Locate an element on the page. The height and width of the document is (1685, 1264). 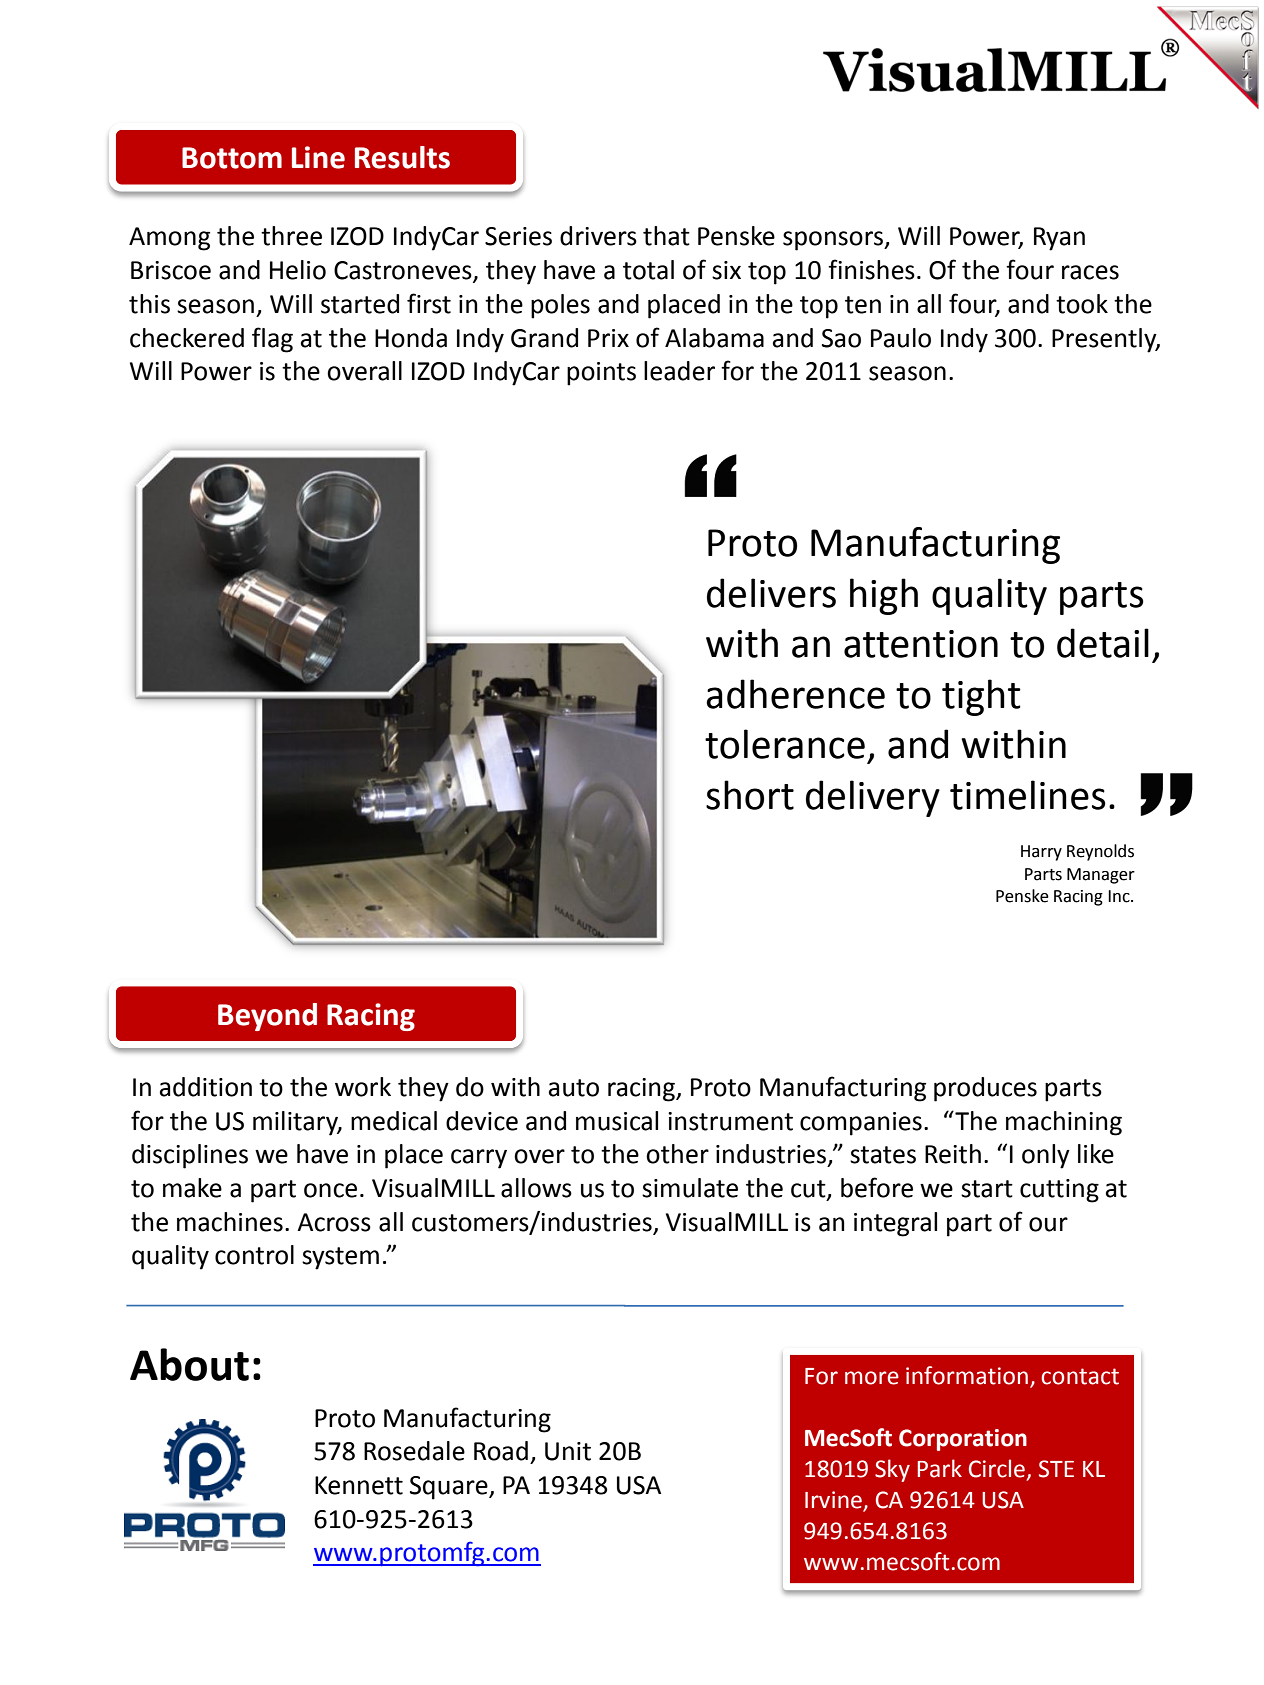
musical is located at coordinates (617, 1121).
